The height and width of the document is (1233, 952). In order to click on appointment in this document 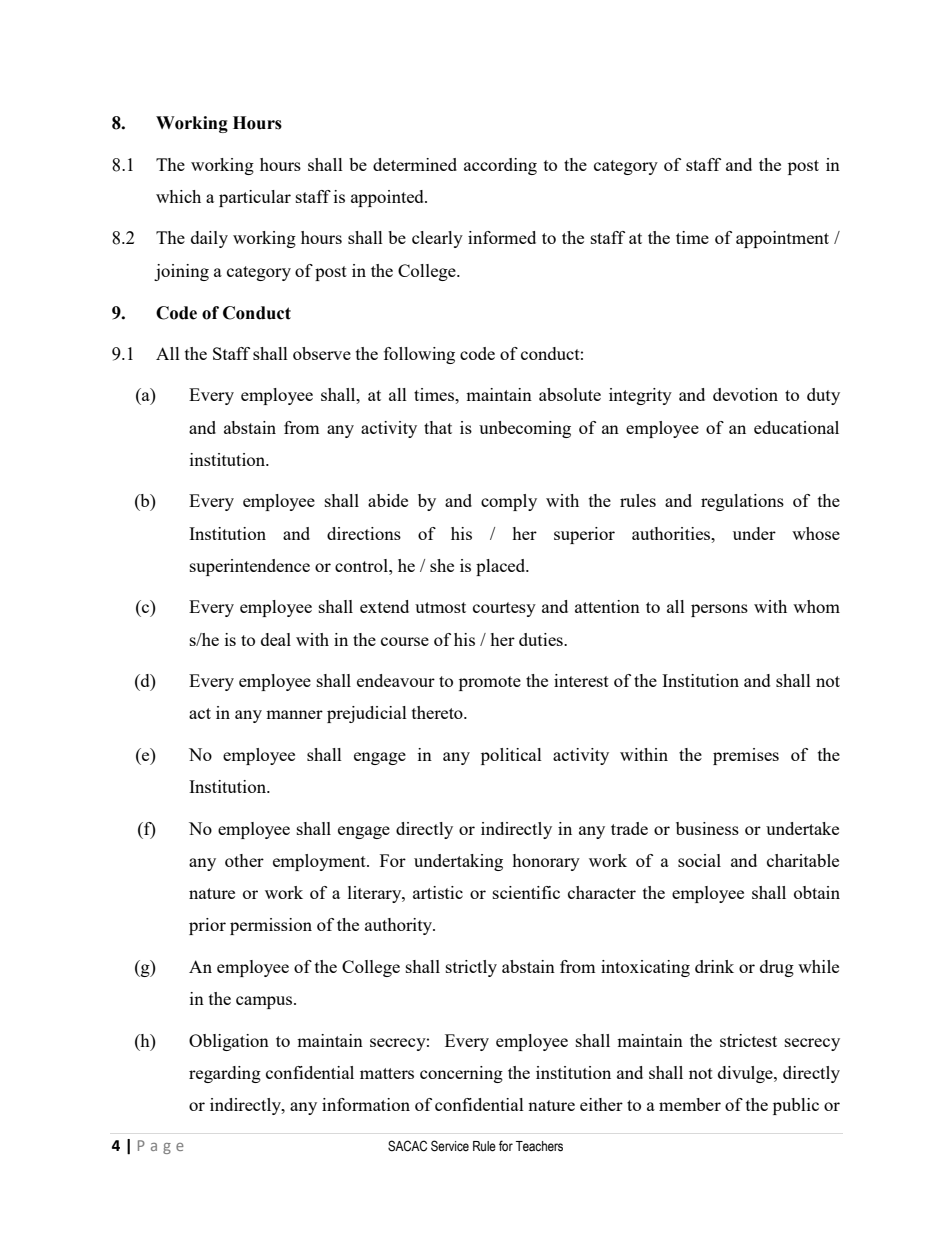, I will do `click(782, 239)`.
